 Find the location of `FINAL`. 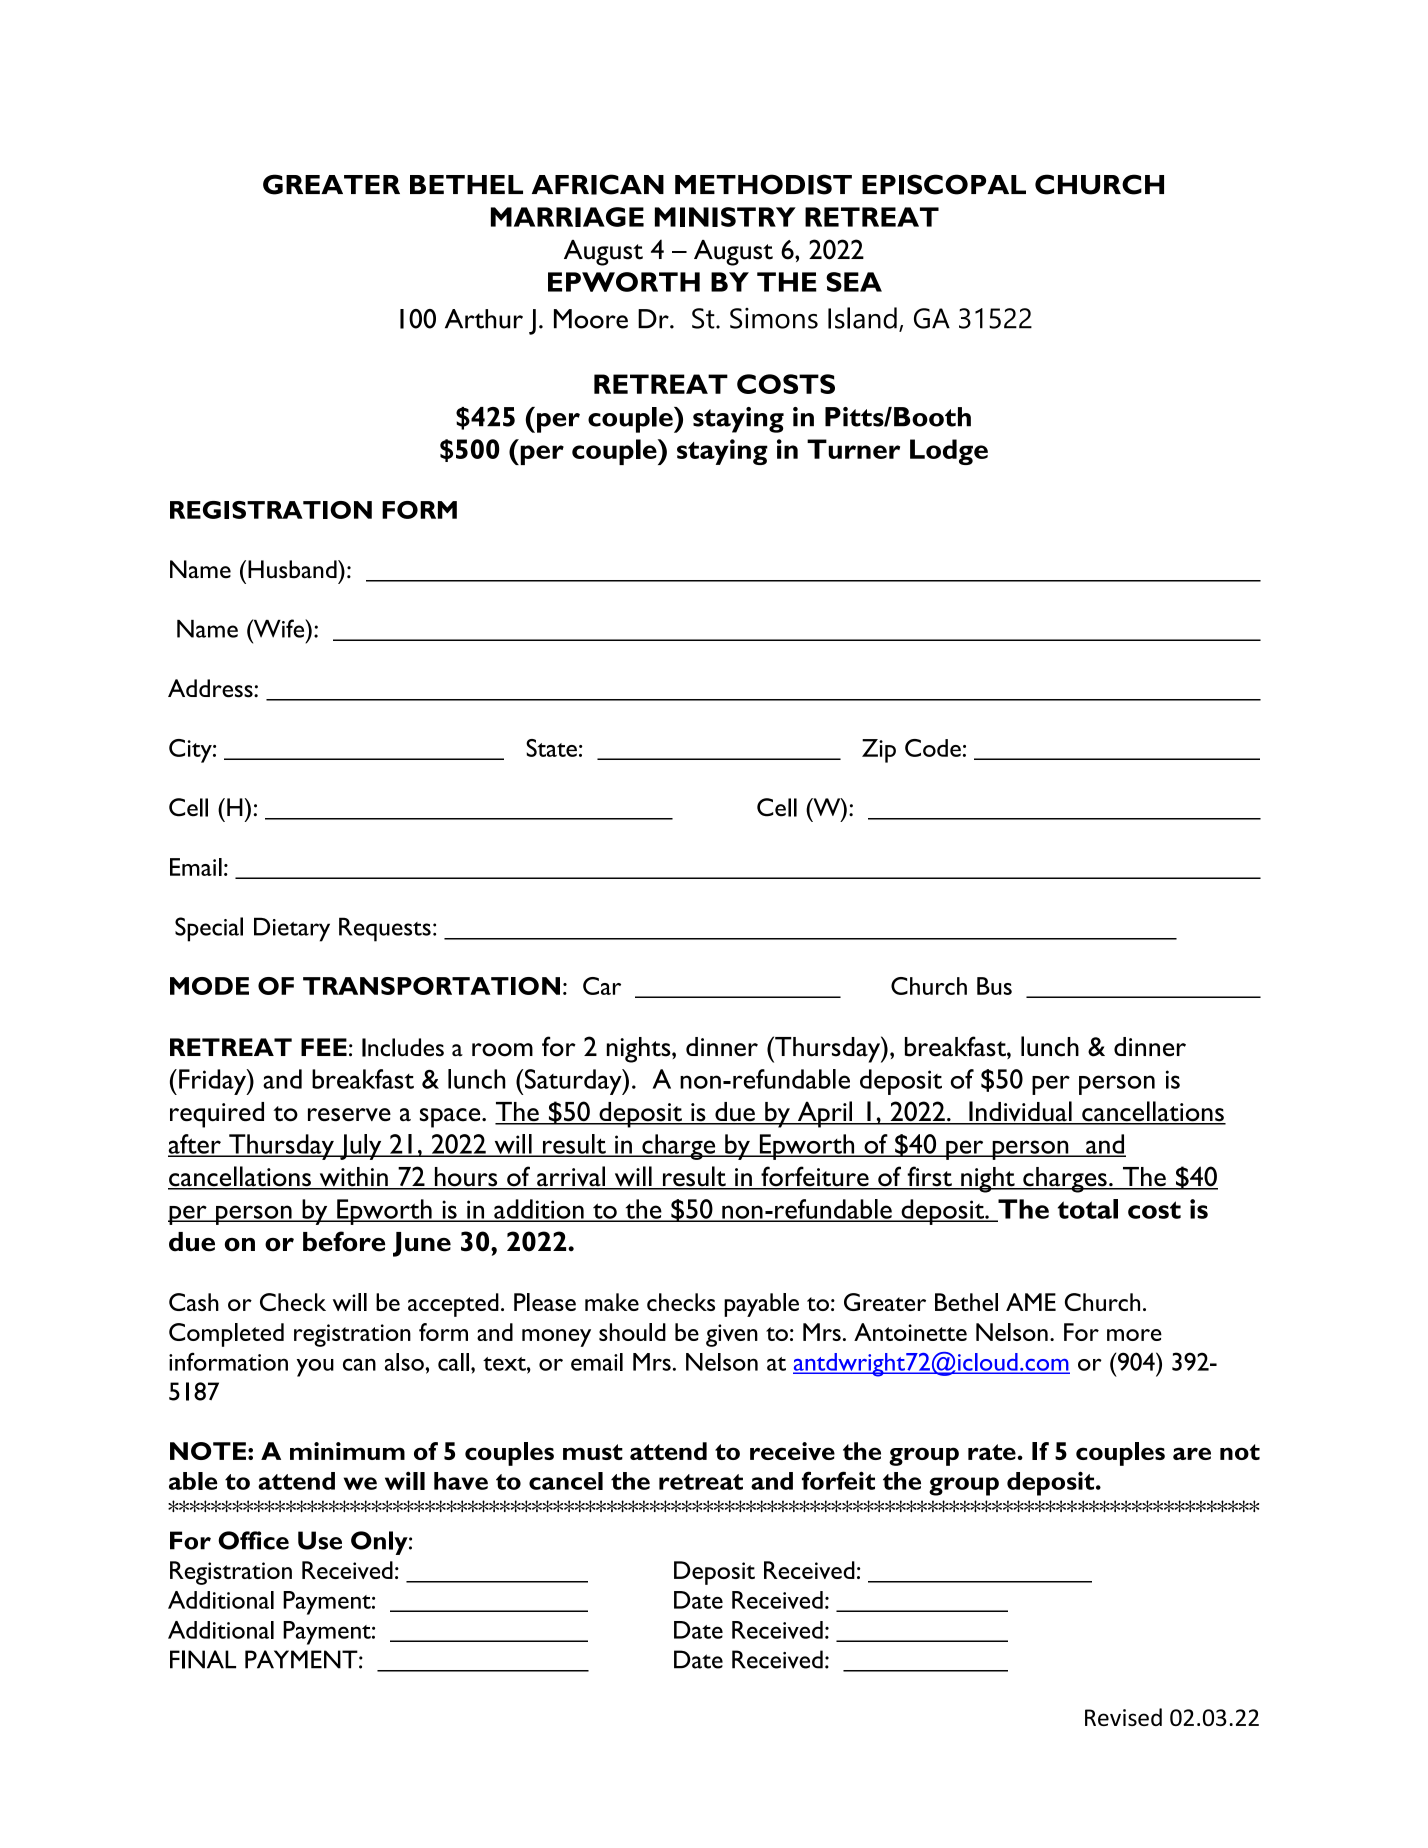

FINAL is located at coordinates (203, 1659).
